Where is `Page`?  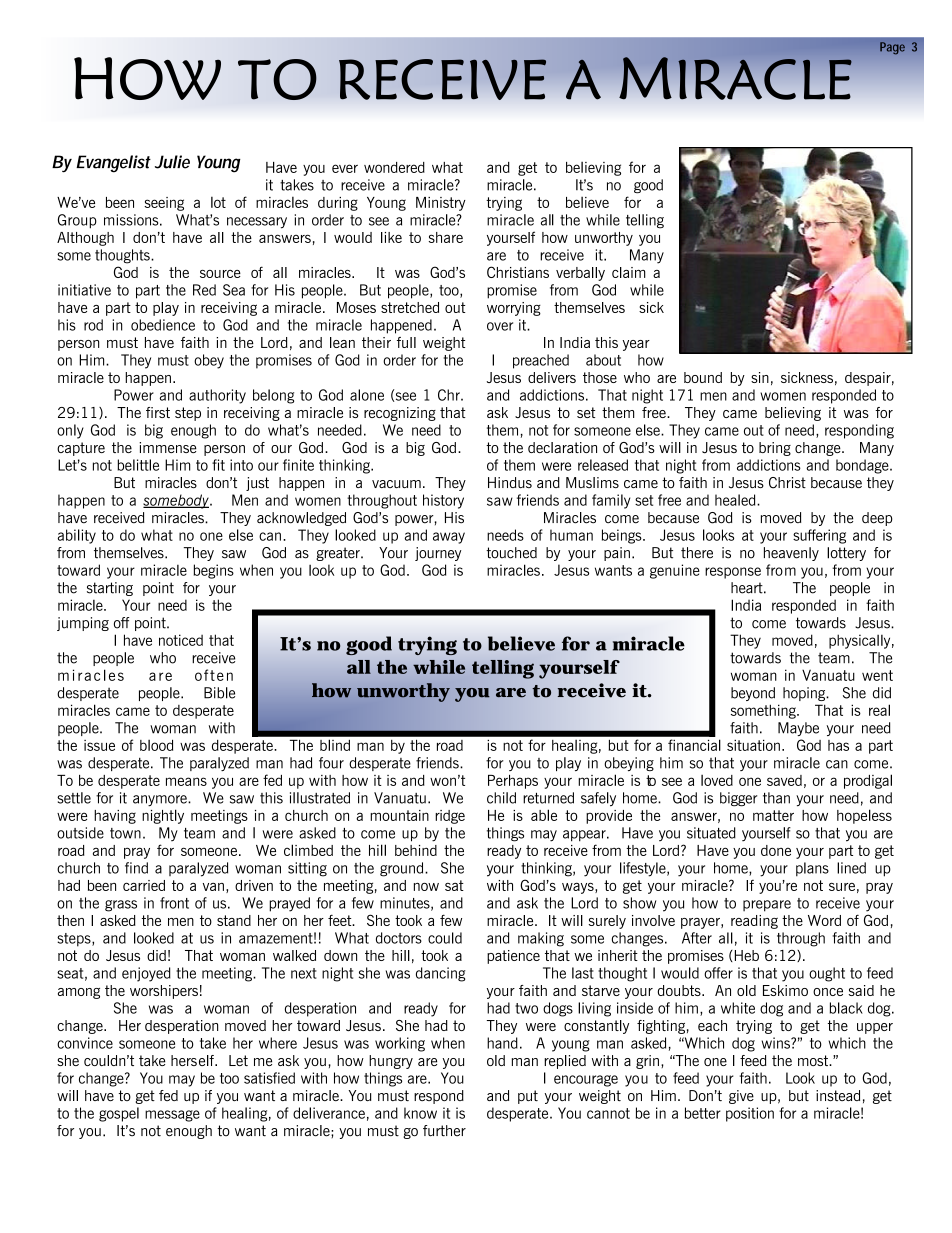 Page is located at coordinates (892, 48).
